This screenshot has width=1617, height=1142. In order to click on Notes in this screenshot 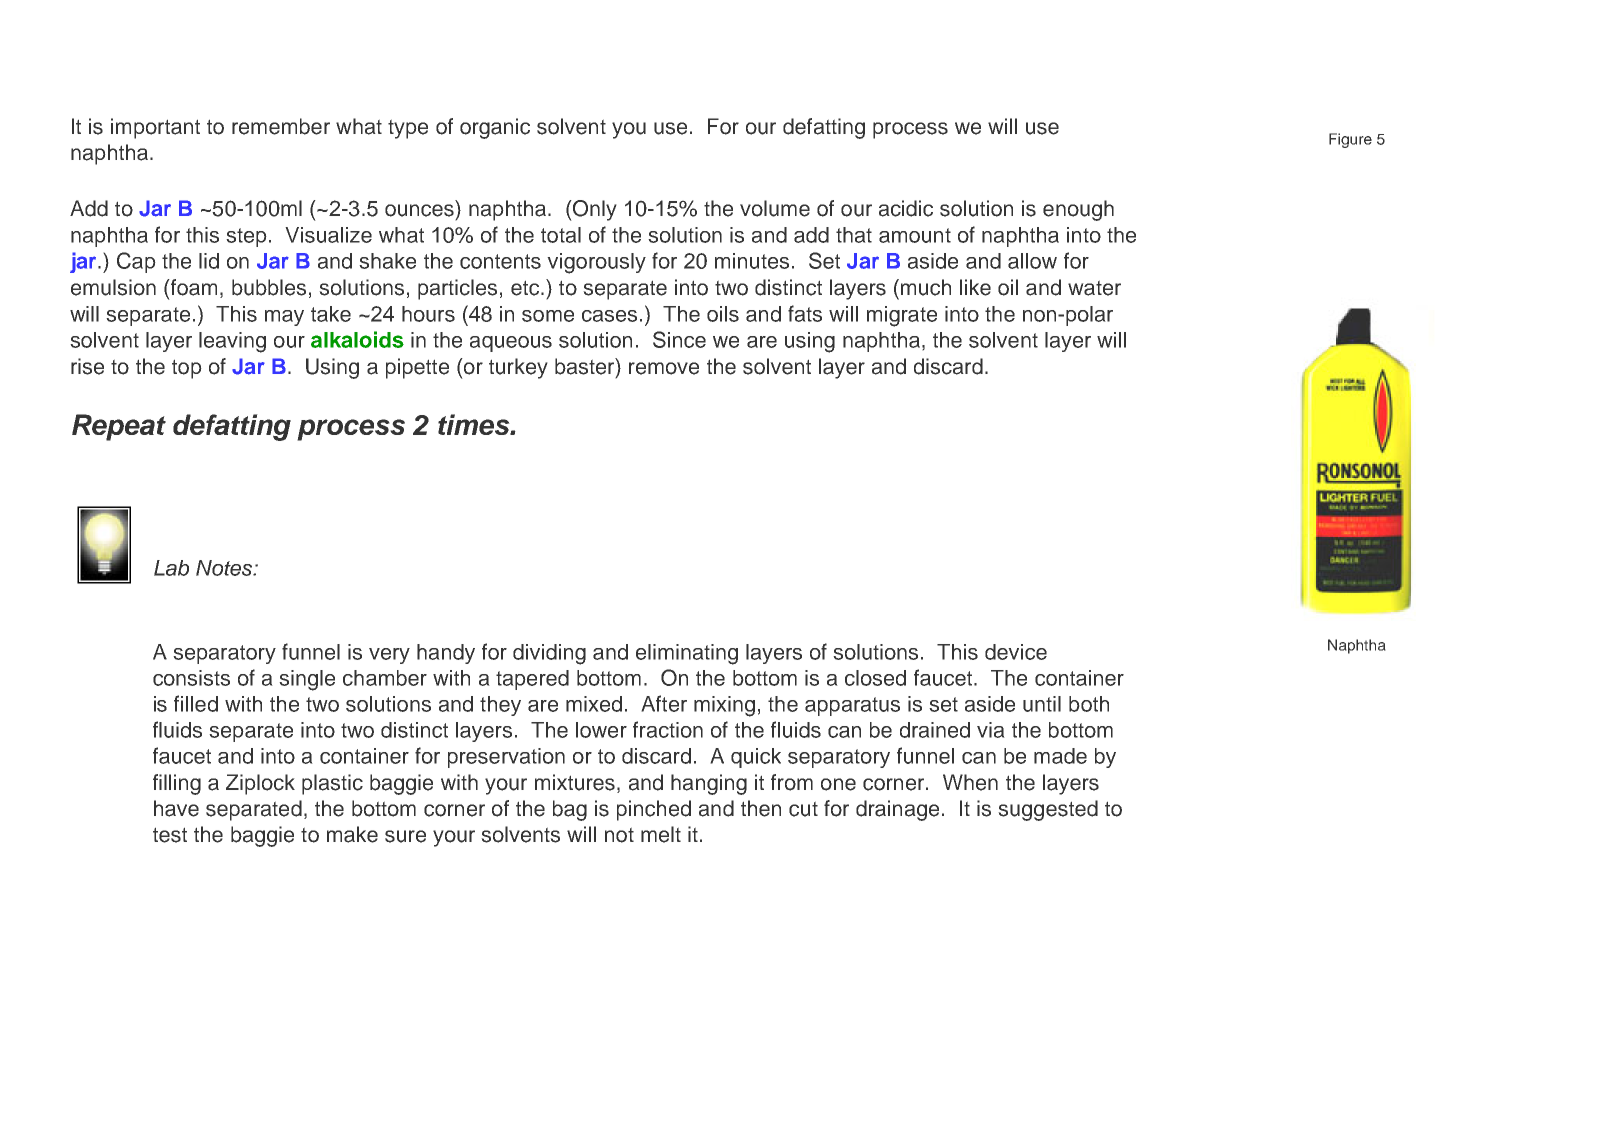, I will do `click(225, 568)`.
